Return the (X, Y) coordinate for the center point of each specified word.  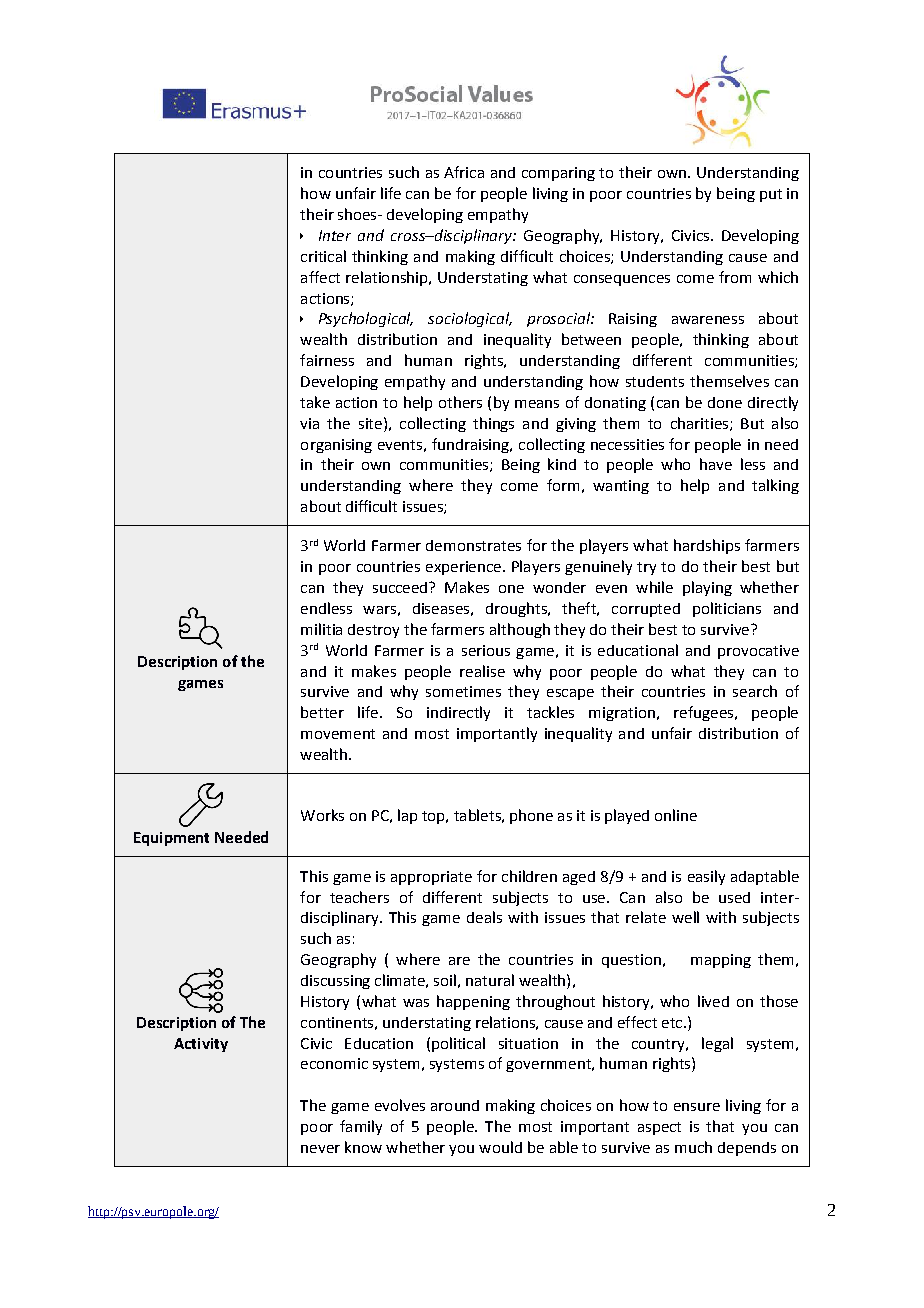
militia (321, 629)
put (771, 195)
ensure (697, 1107)
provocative (758, 652)
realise (482, 671)
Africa (464, 172)
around (455, 1105)
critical (323, 256)
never (320, 1149)
